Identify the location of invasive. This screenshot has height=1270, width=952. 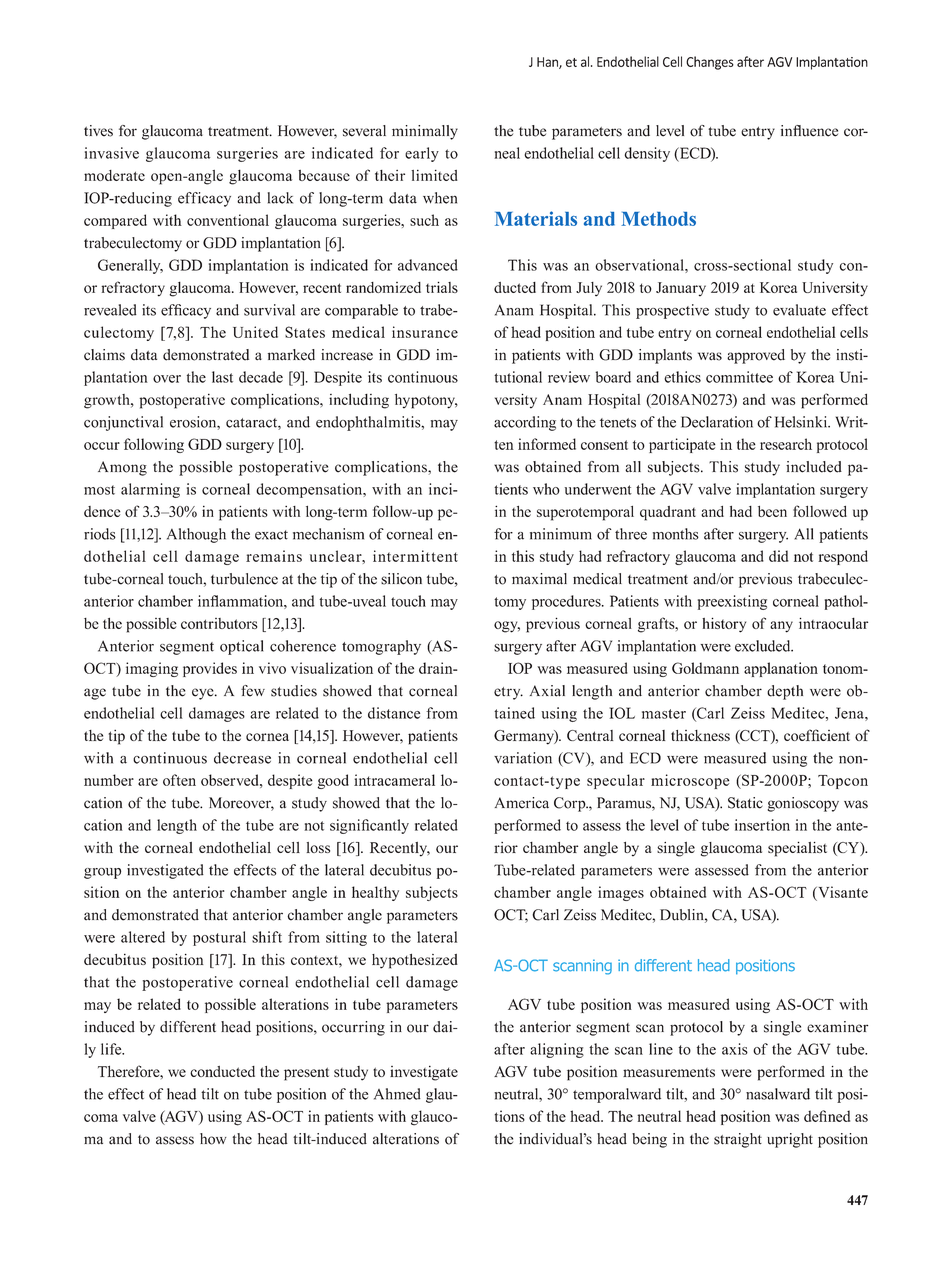
(111, 153).
